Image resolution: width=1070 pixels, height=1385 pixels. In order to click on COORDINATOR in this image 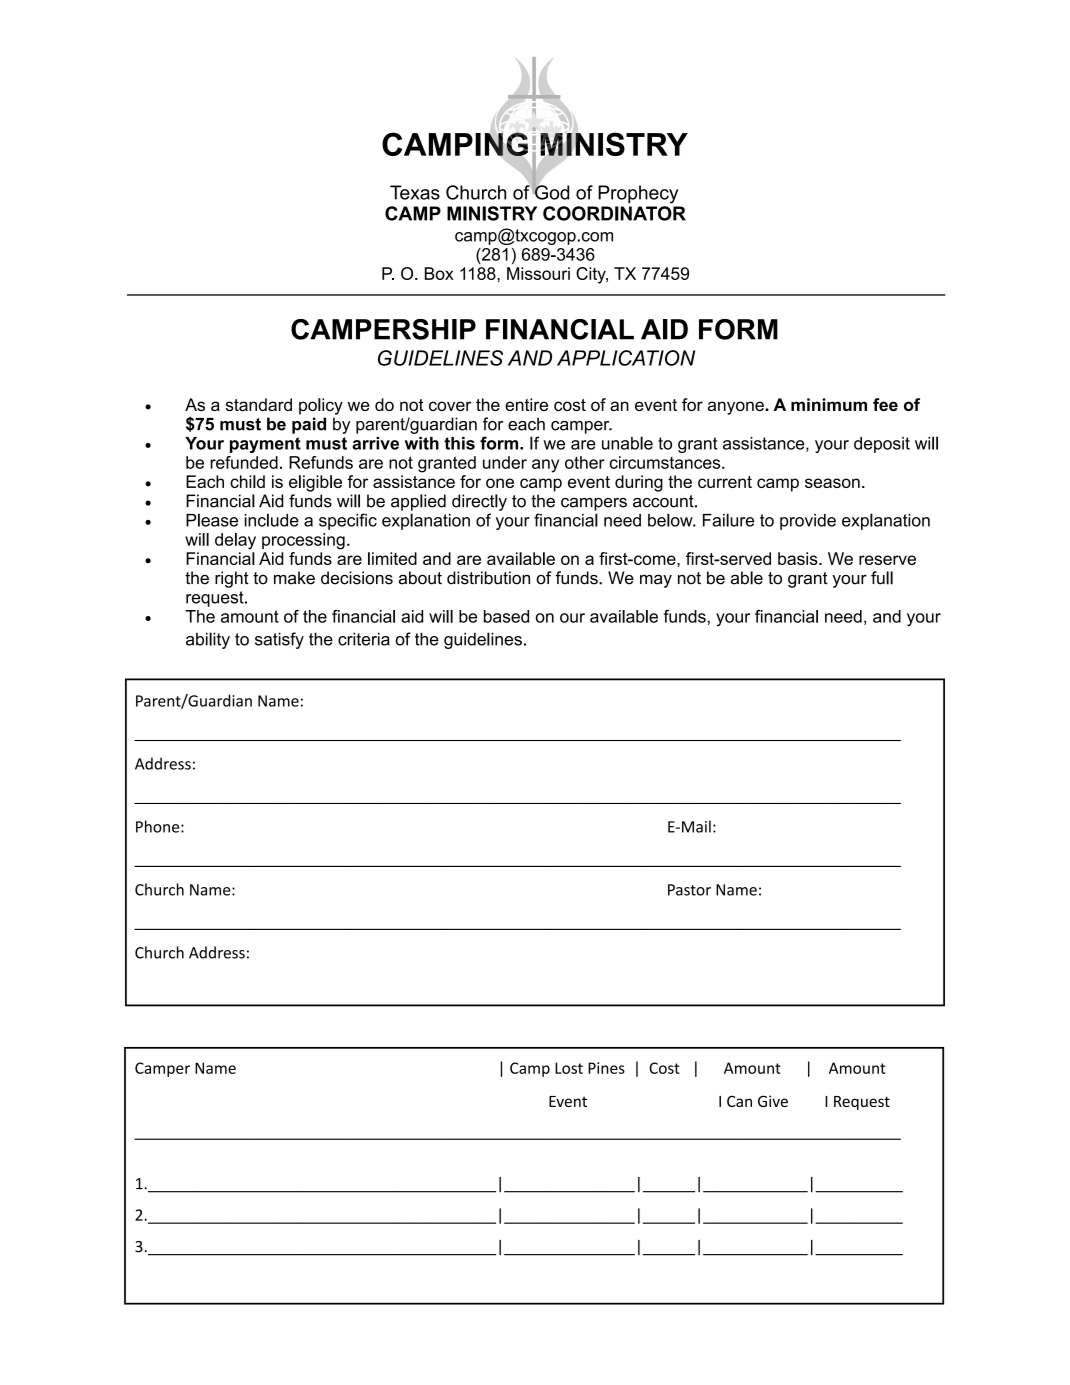, I will do `click(614, 213)`.
